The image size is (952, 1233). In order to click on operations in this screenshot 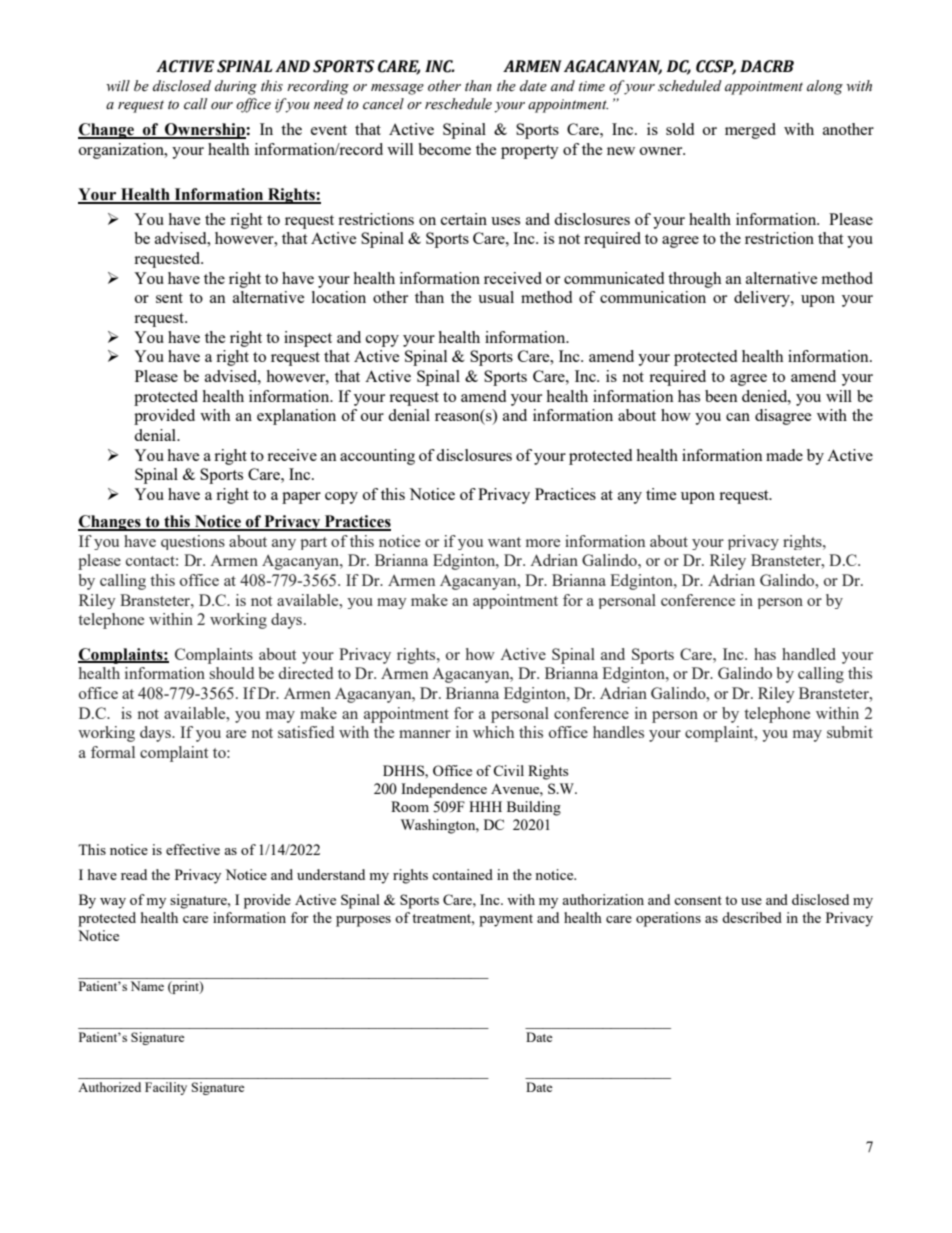, I will do `click(668, 919)`.
